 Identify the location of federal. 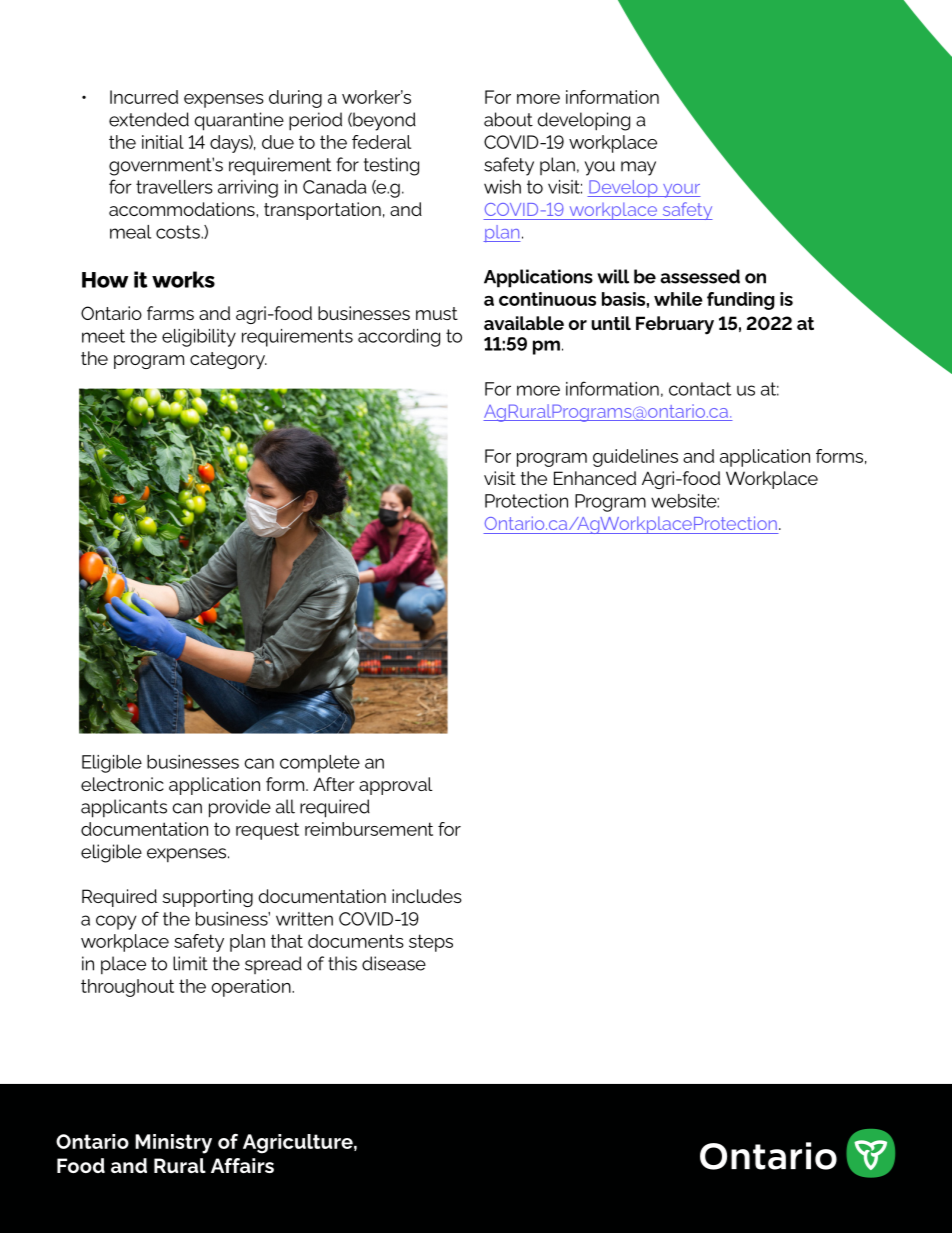
(381, 142).
